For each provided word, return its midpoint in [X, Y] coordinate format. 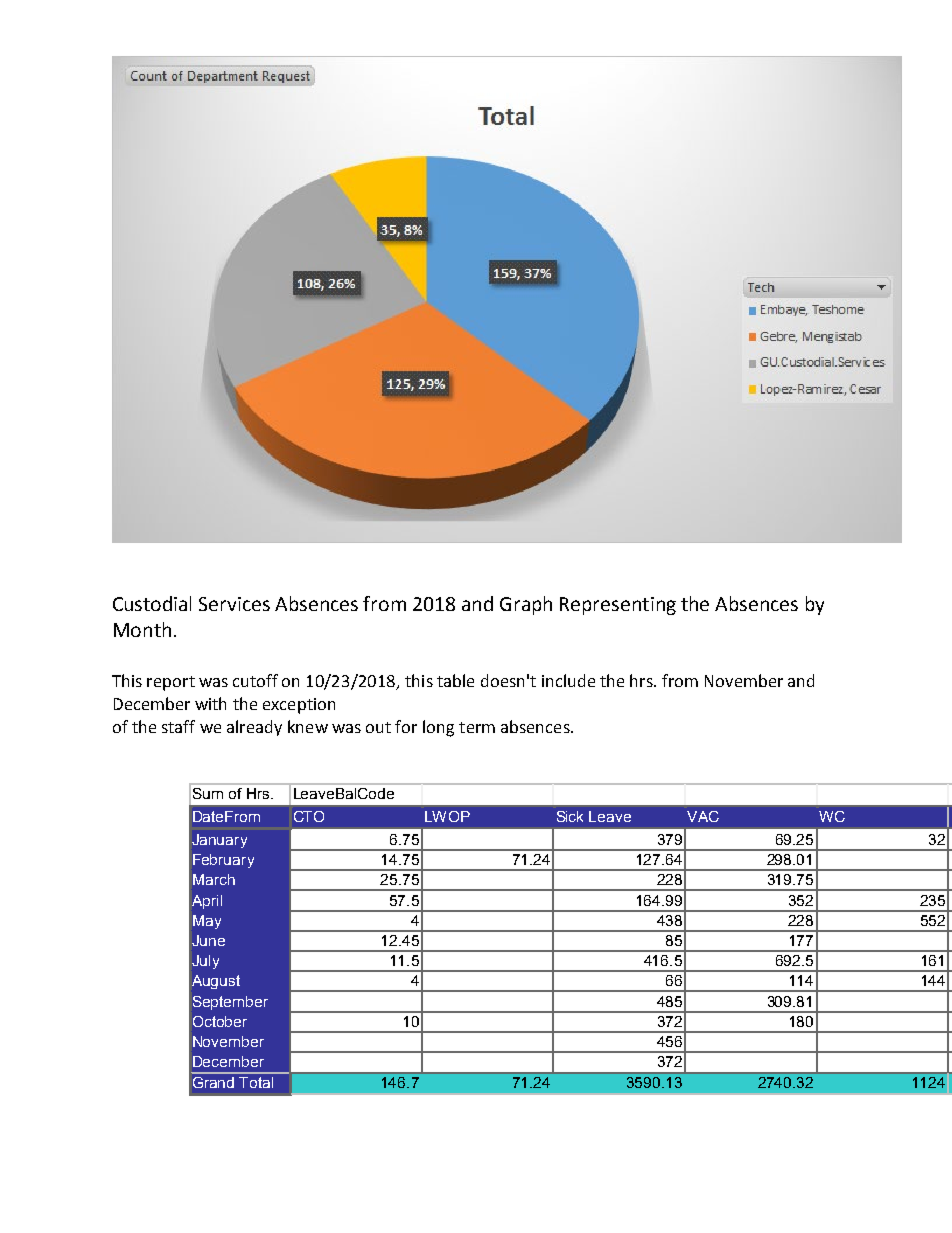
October [220, 1021]
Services [234, 604]
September [230, 1003]
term [477, 727]
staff [178, 726]
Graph [526, 605]
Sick [570, 816]
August [216, 982]
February [223, 861]
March [214, 879]
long [438, 728]
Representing [618, 606]
